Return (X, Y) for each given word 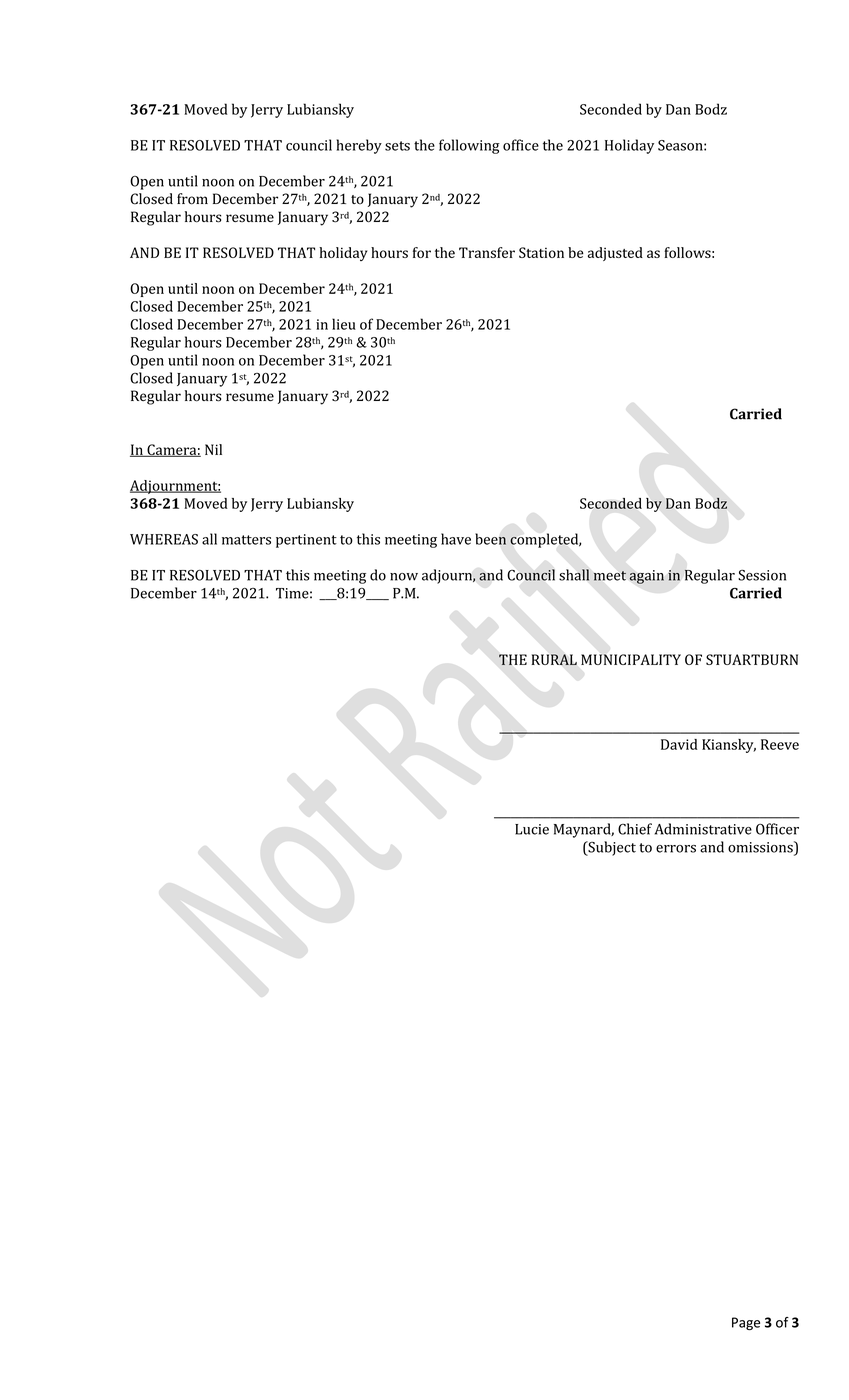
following (469, 146)
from (192, 199)
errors (676, 849)
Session (762, 575)
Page (746, 1323)
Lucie (532, 829)
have (456, 539)
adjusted (615, 254)
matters (246, 540)
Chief (635, 829)
